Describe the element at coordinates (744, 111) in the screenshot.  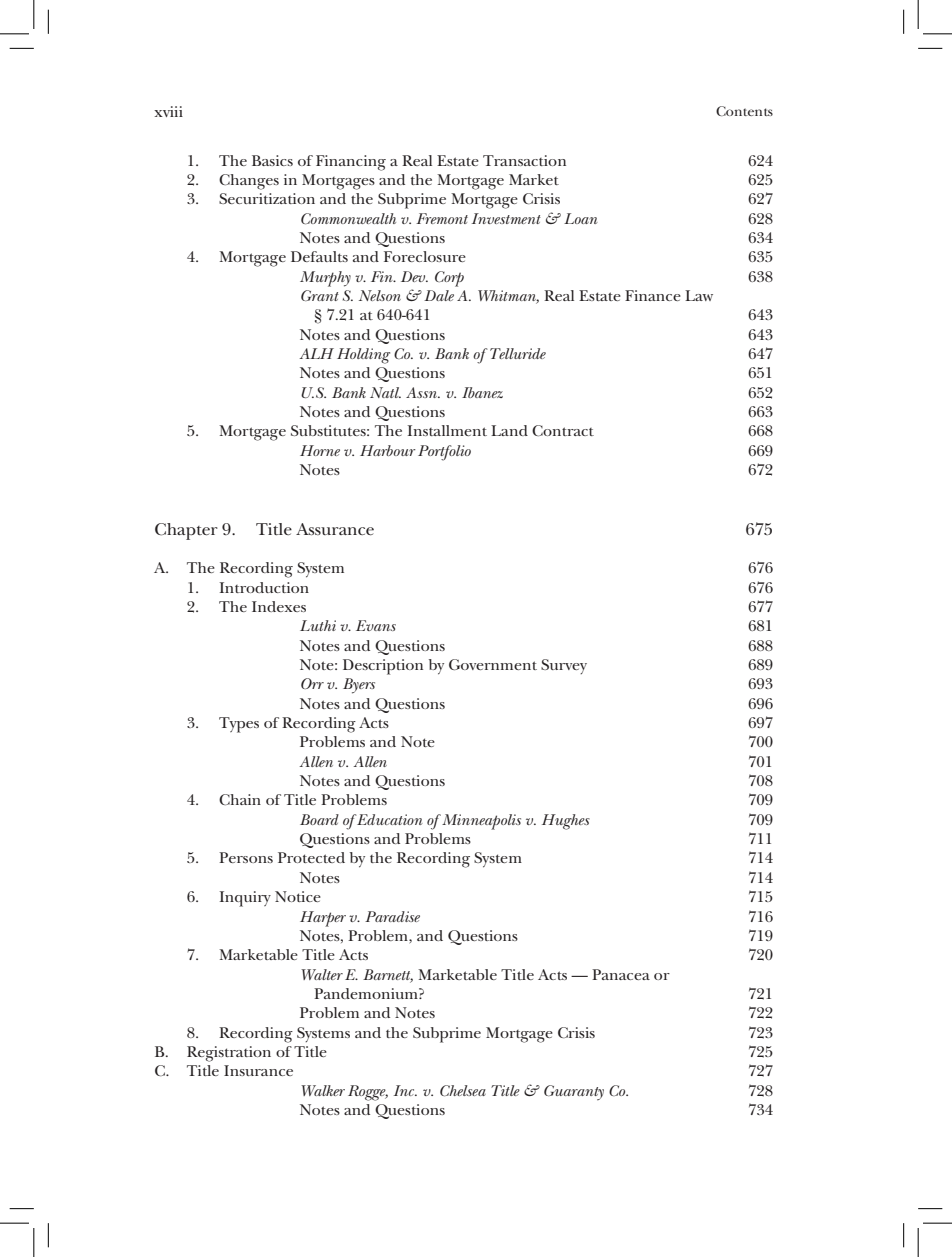
I see `Contents` at that location.
